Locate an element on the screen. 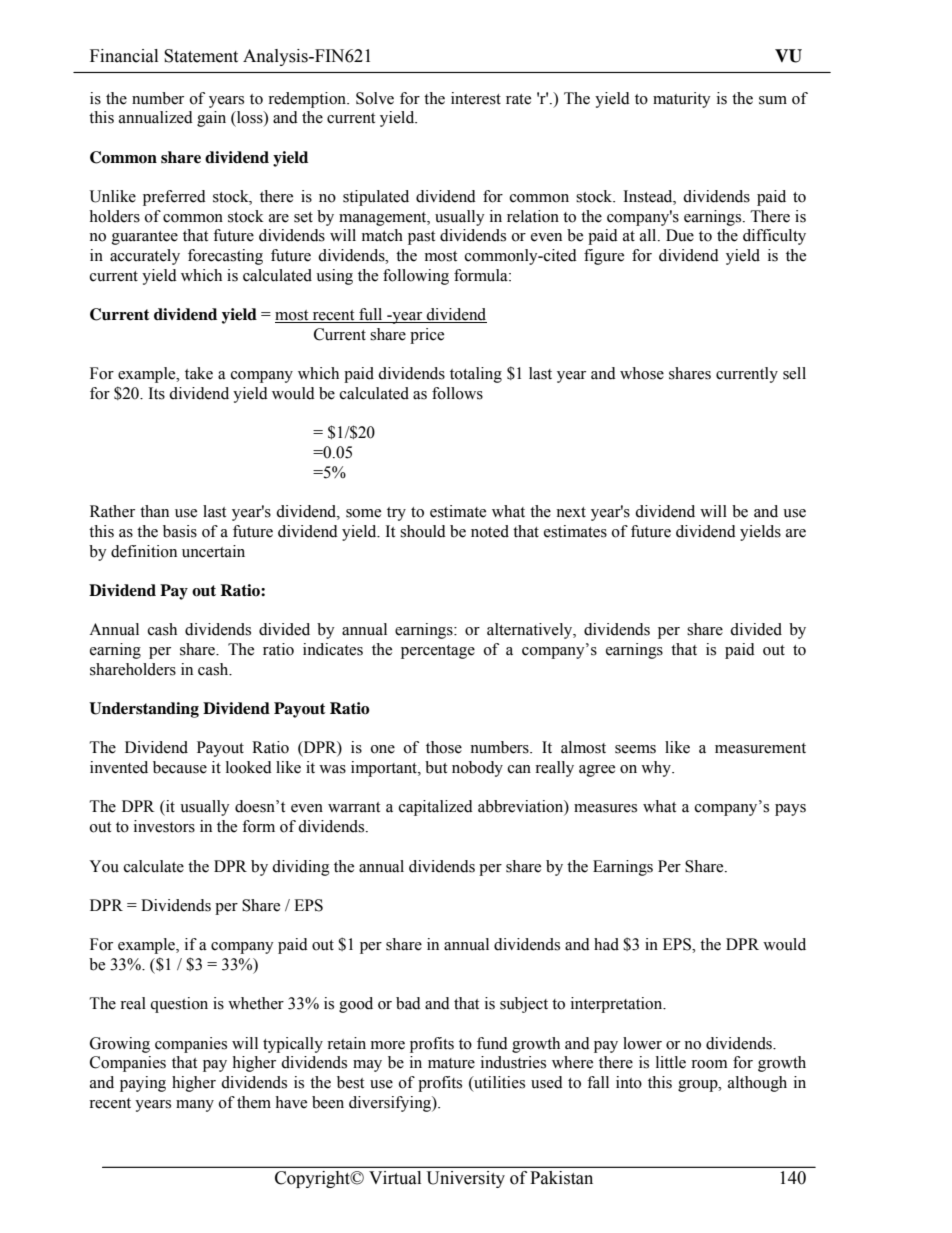 The width and height of the screenshot is (952, 1233). uncertain is located at coordinates (213, 551).
